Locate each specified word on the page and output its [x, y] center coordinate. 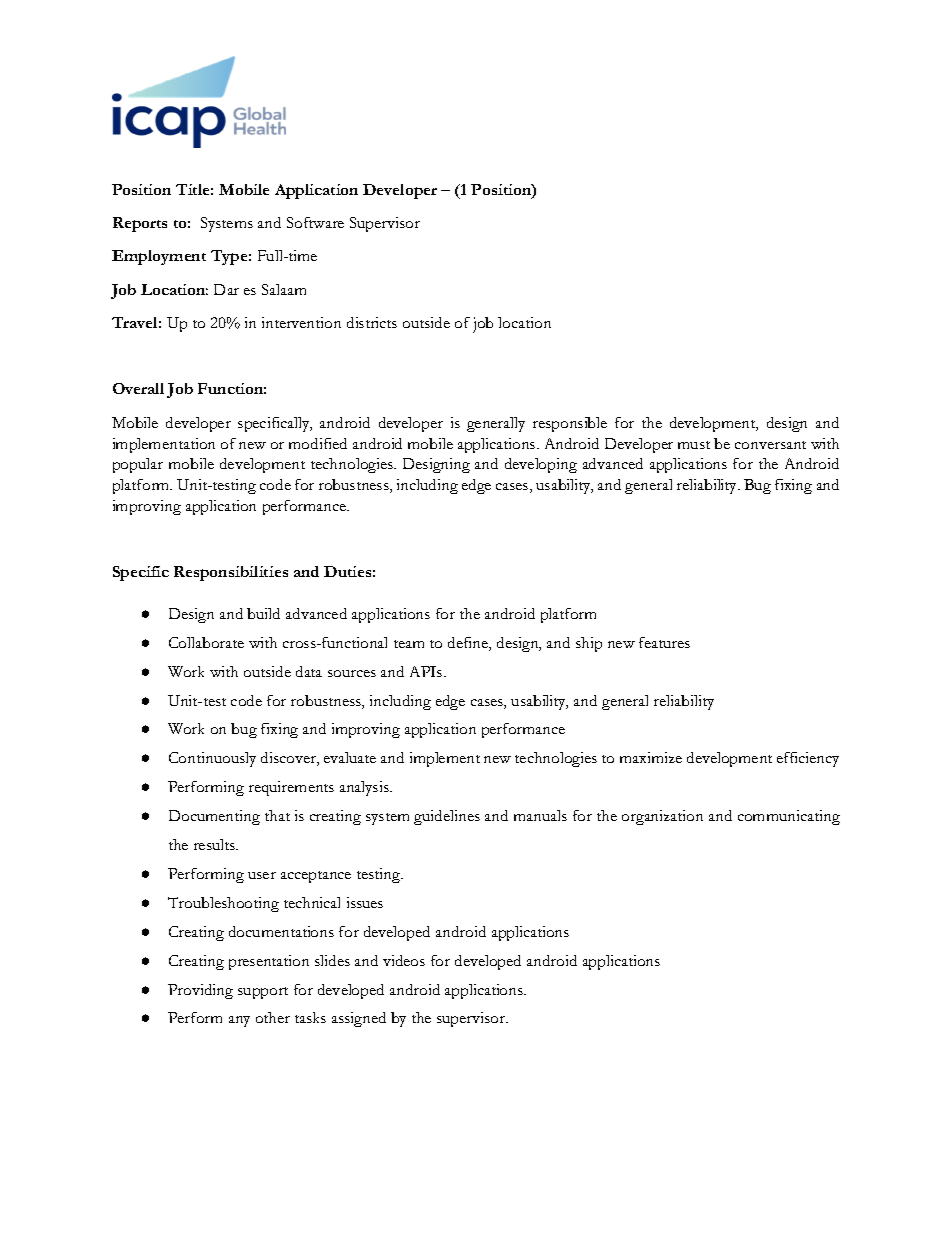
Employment [159, 257]
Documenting [214, 817]
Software [315, 222]
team [409, 644]
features [664, 642]
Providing [200, 991]
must [694, 445]
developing [541, 465]
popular [138, 465]
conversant [770, 445]
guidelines [447, 817]
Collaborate [206, 642]
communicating [789, 817]
